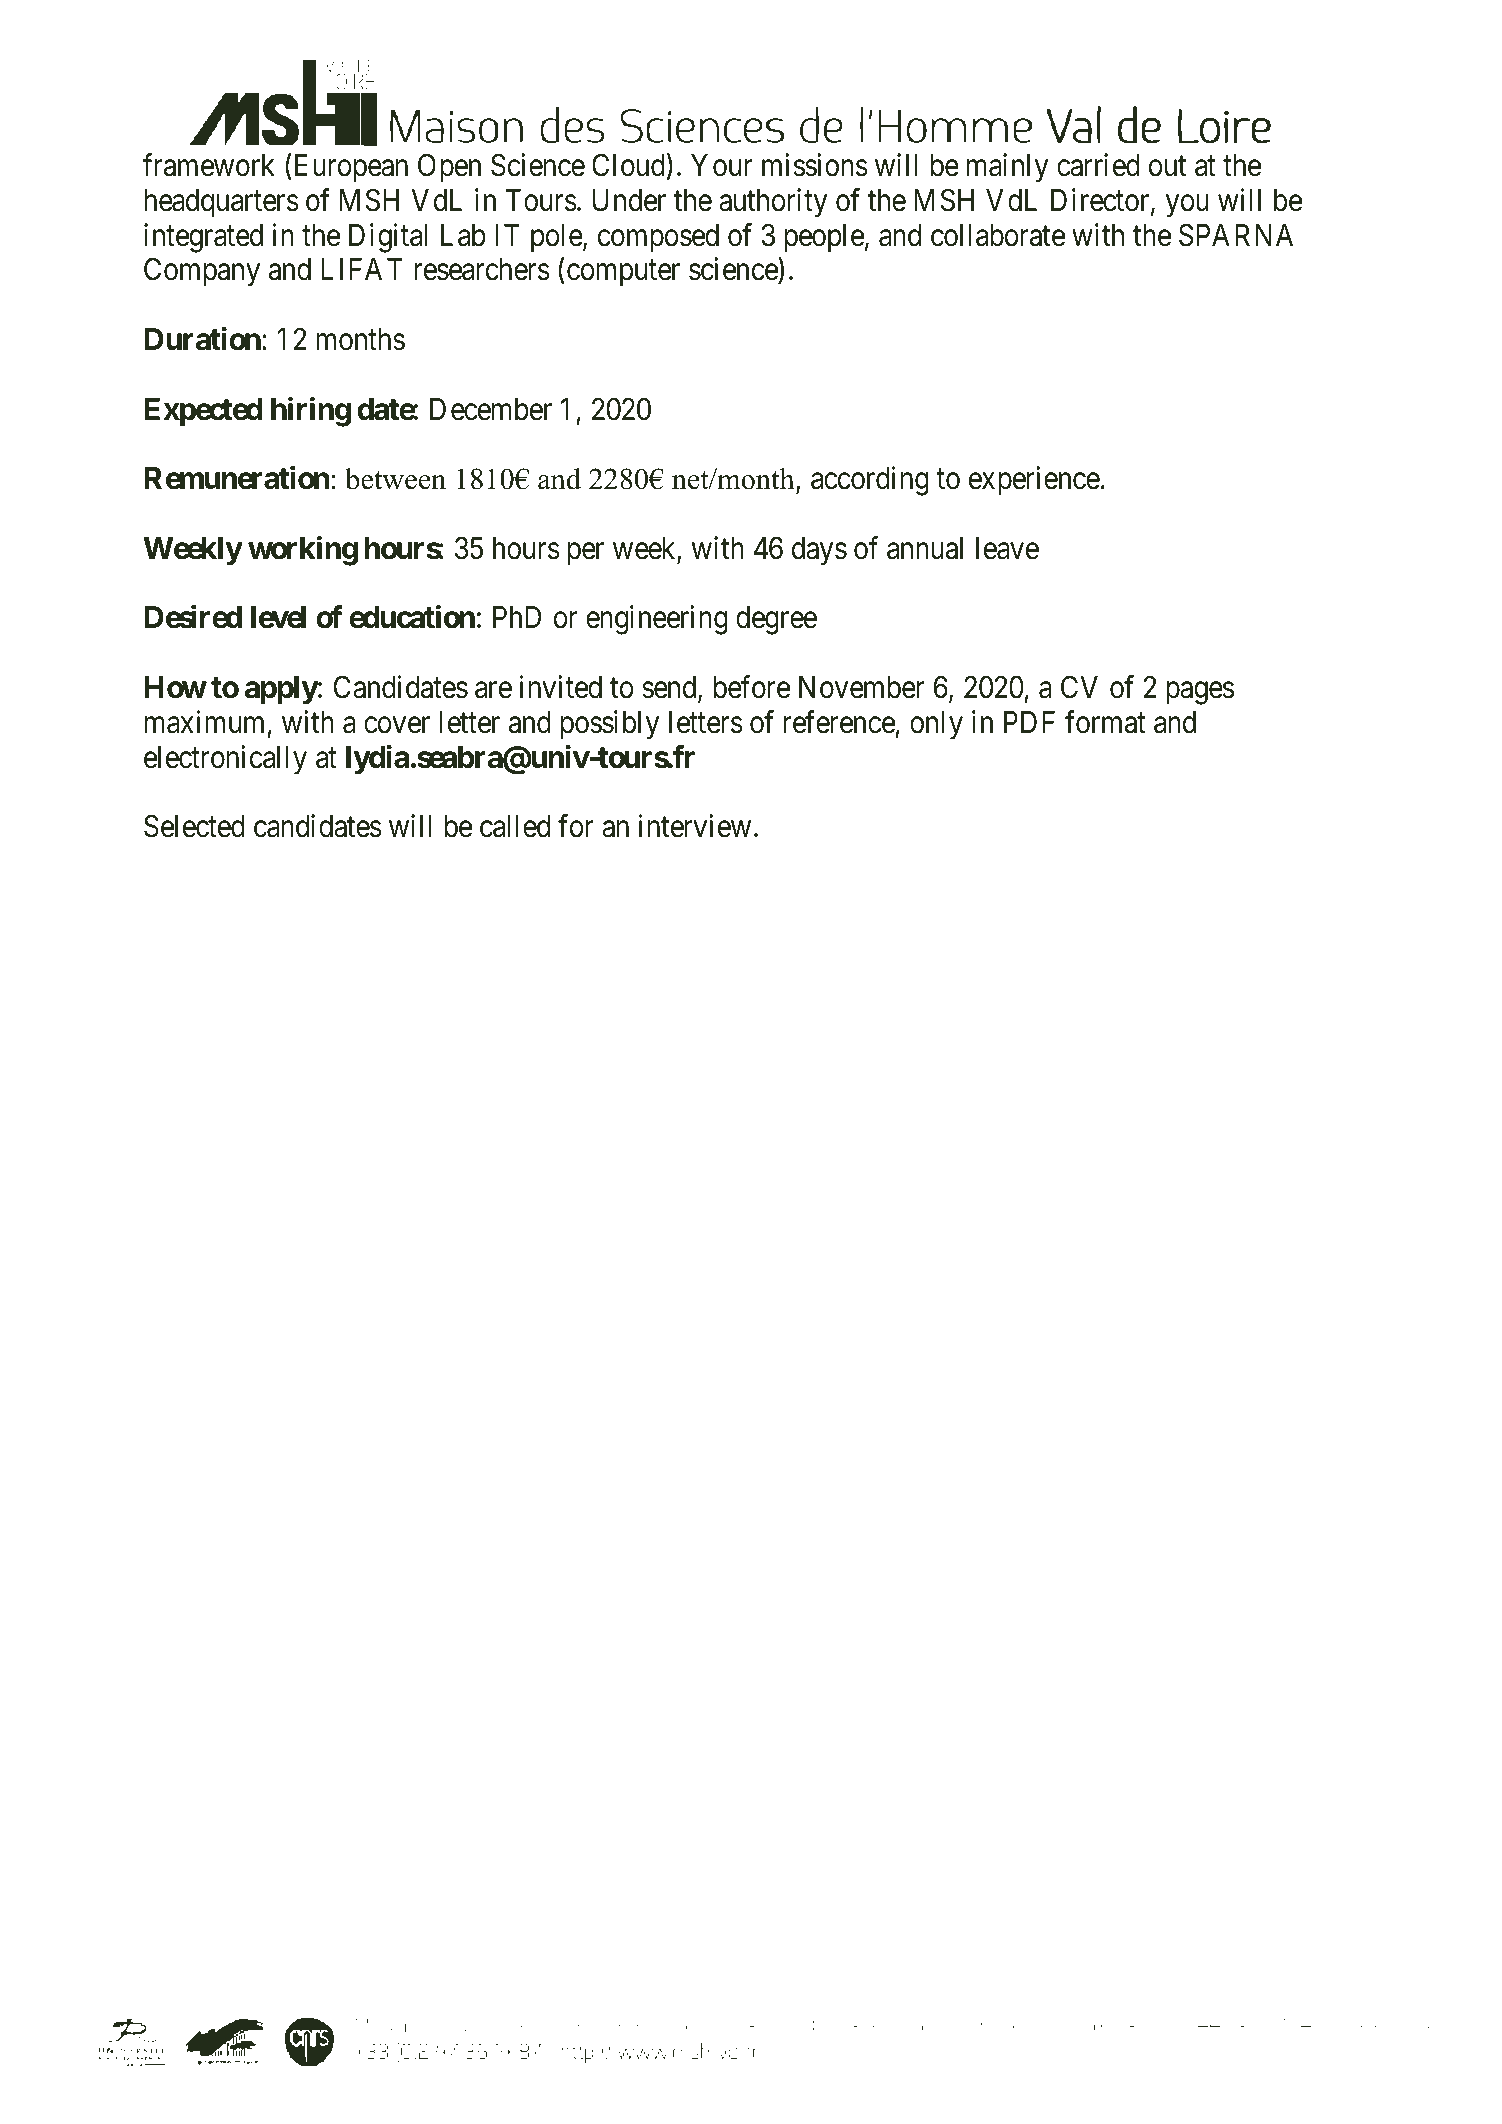 Image resolution: width=1502 pixels, height=2124 pixels. Describe the element at coordinates (695, 826) in the screenshot. I see `interview` at that location.
